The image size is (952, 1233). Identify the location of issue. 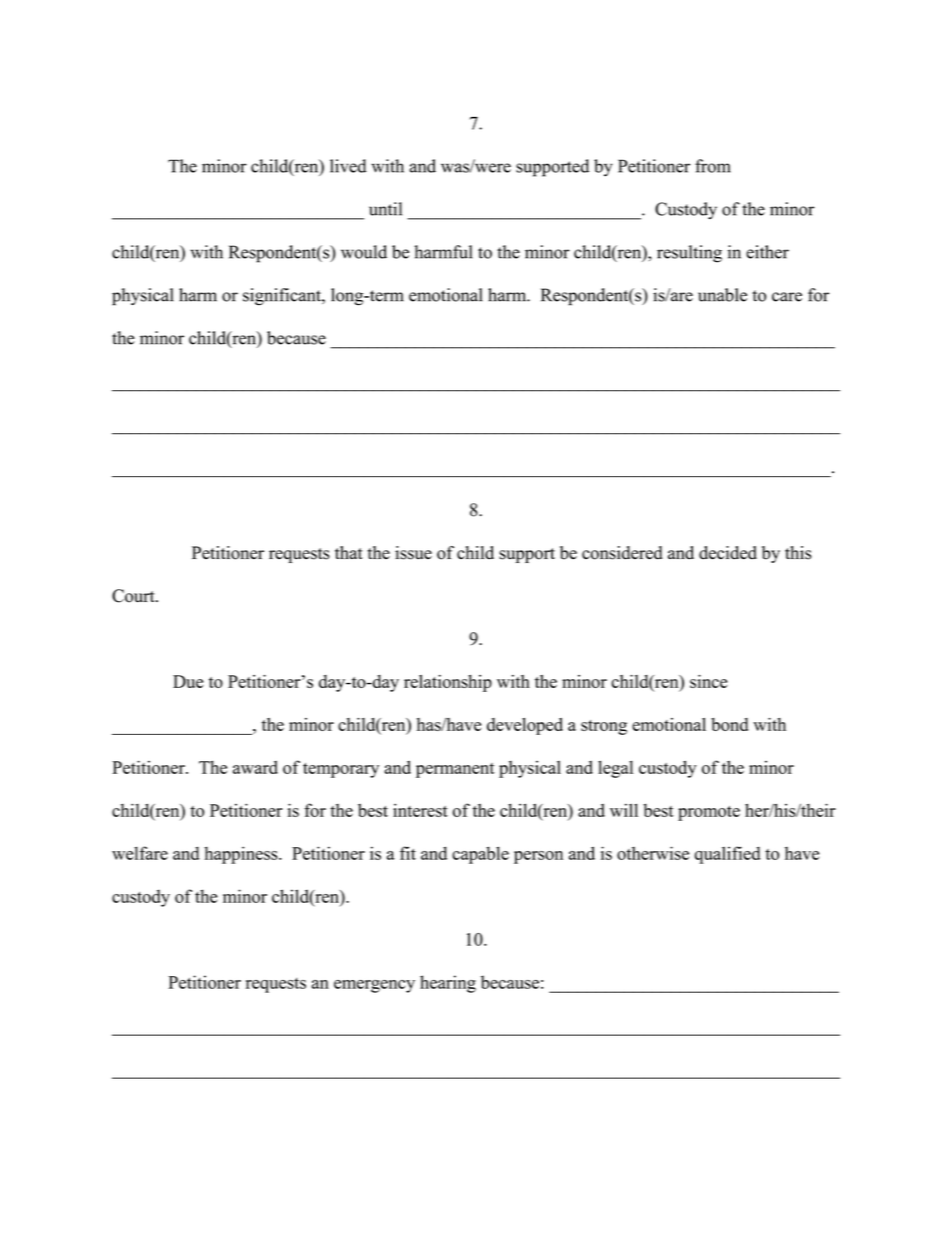
(413, 553).
